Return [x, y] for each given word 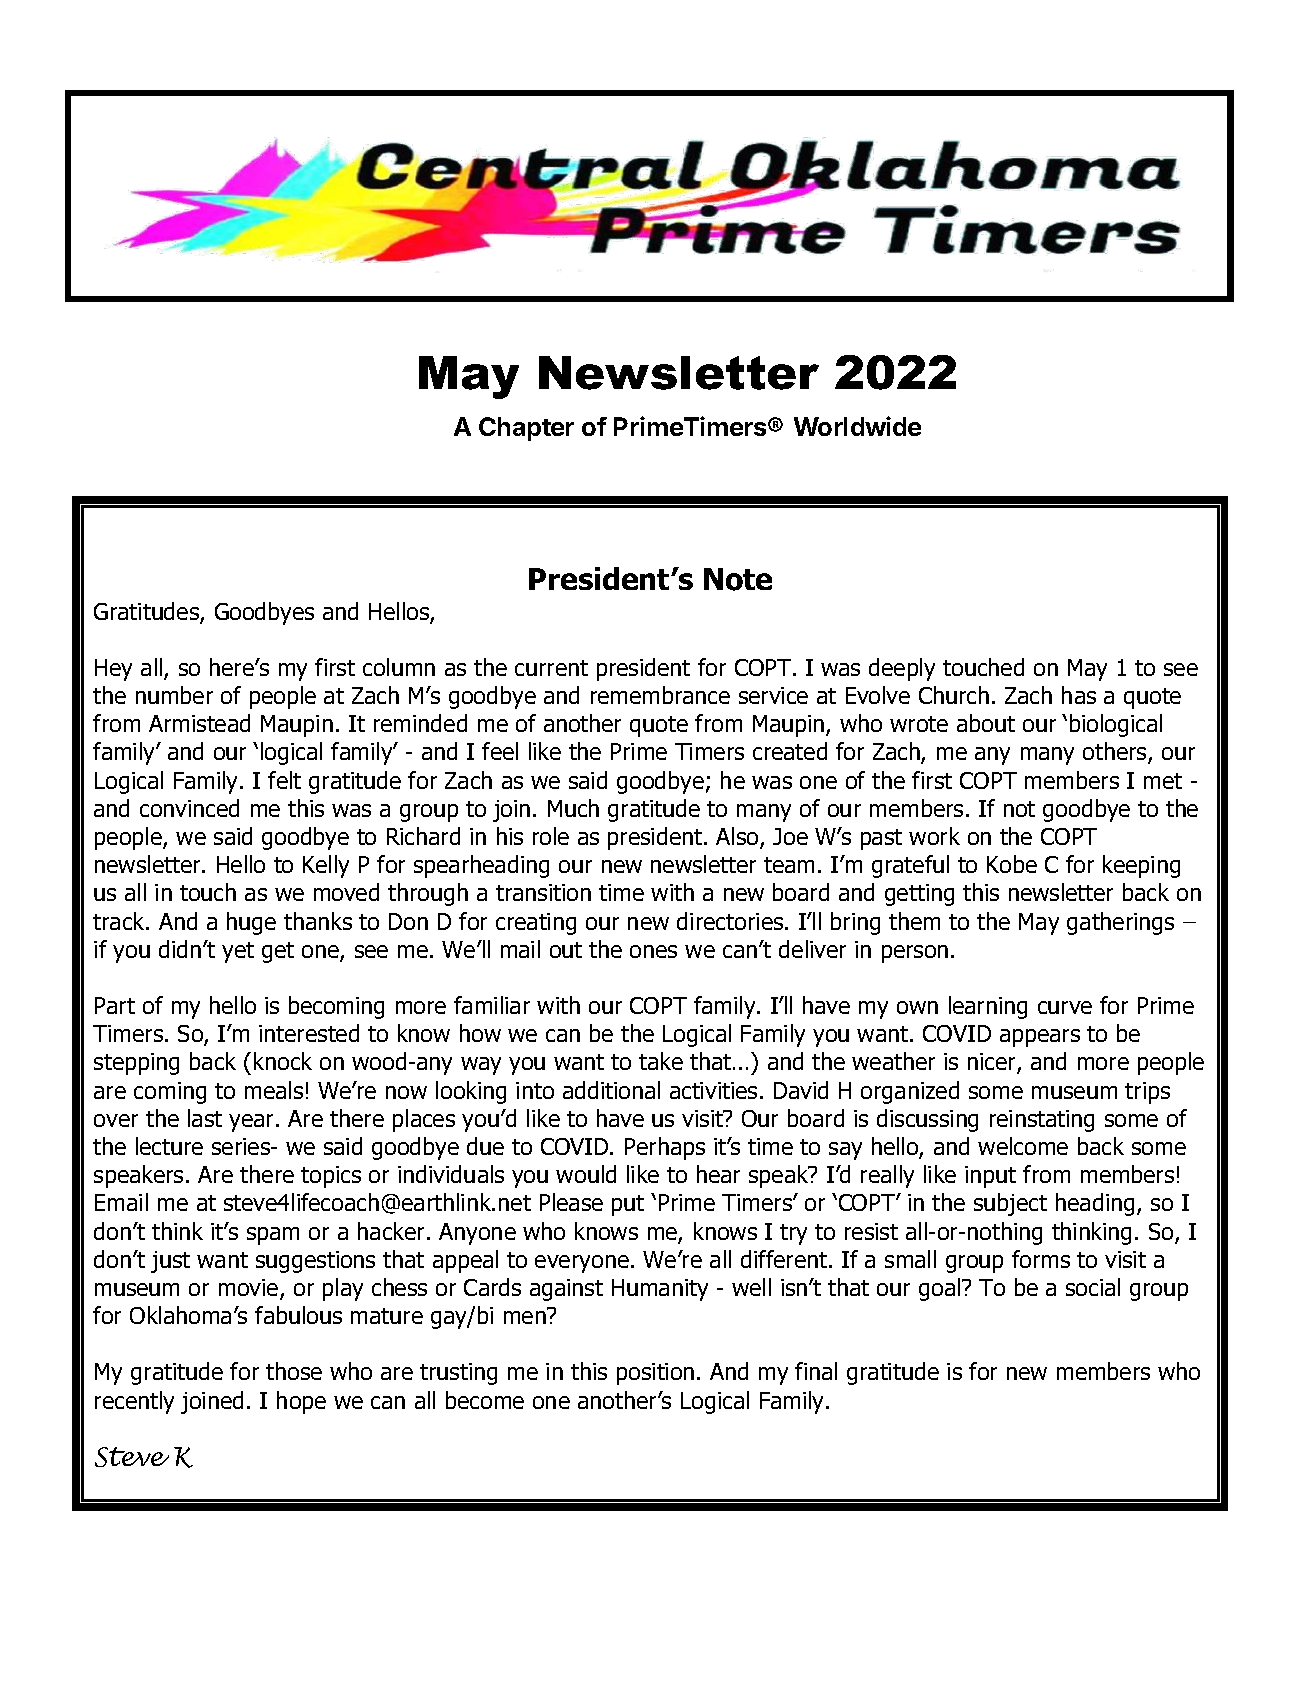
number [174, 695]
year [253, 1123]
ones [653, 951]
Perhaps [665, 1148]
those [294, 1371]
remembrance [660, 695]
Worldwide [857, 426]
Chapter [526, 429]
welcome [1023, 1146]
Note [738, 579]
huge [251, 923]
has [1079, 695]
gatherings [1120, 923]
